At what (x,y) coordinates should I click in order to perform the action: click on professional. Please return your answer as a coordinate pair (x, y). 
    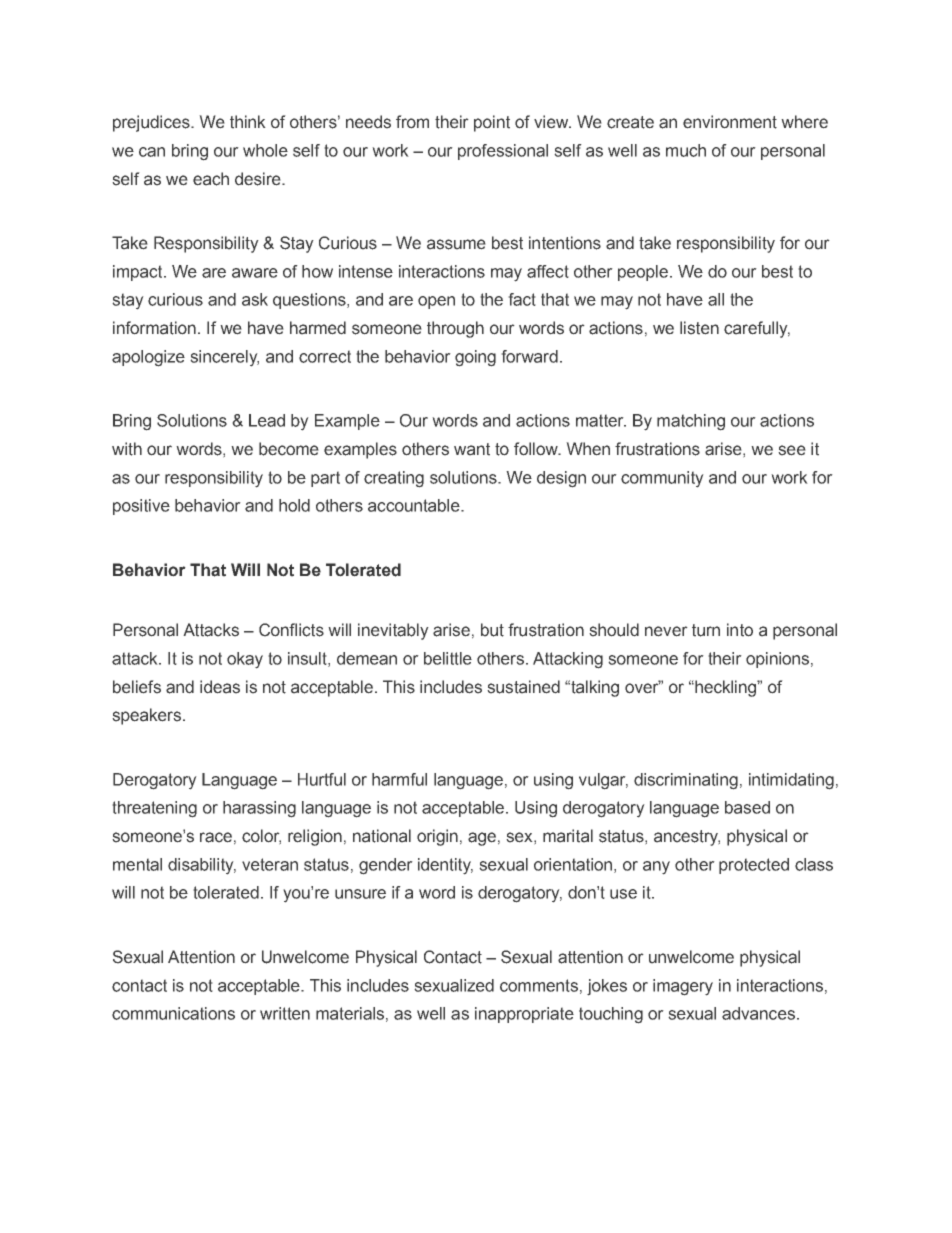
    Looking at the image, I should click on (503, 152).
